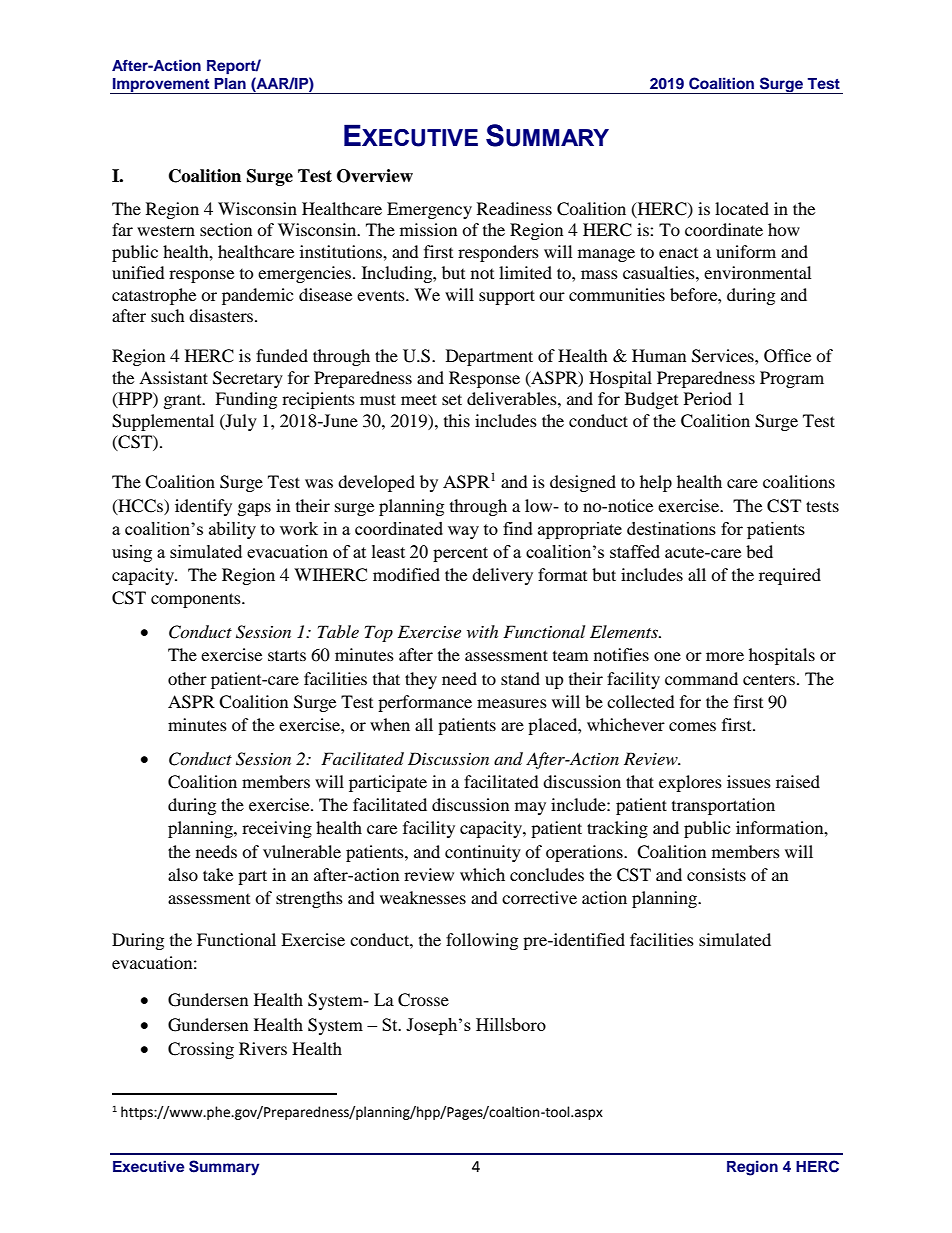 This screenshot has height=1233, width=952. Describe the element at coordinates (757, 272) in the screenshot. I see `environmental` at that location.
